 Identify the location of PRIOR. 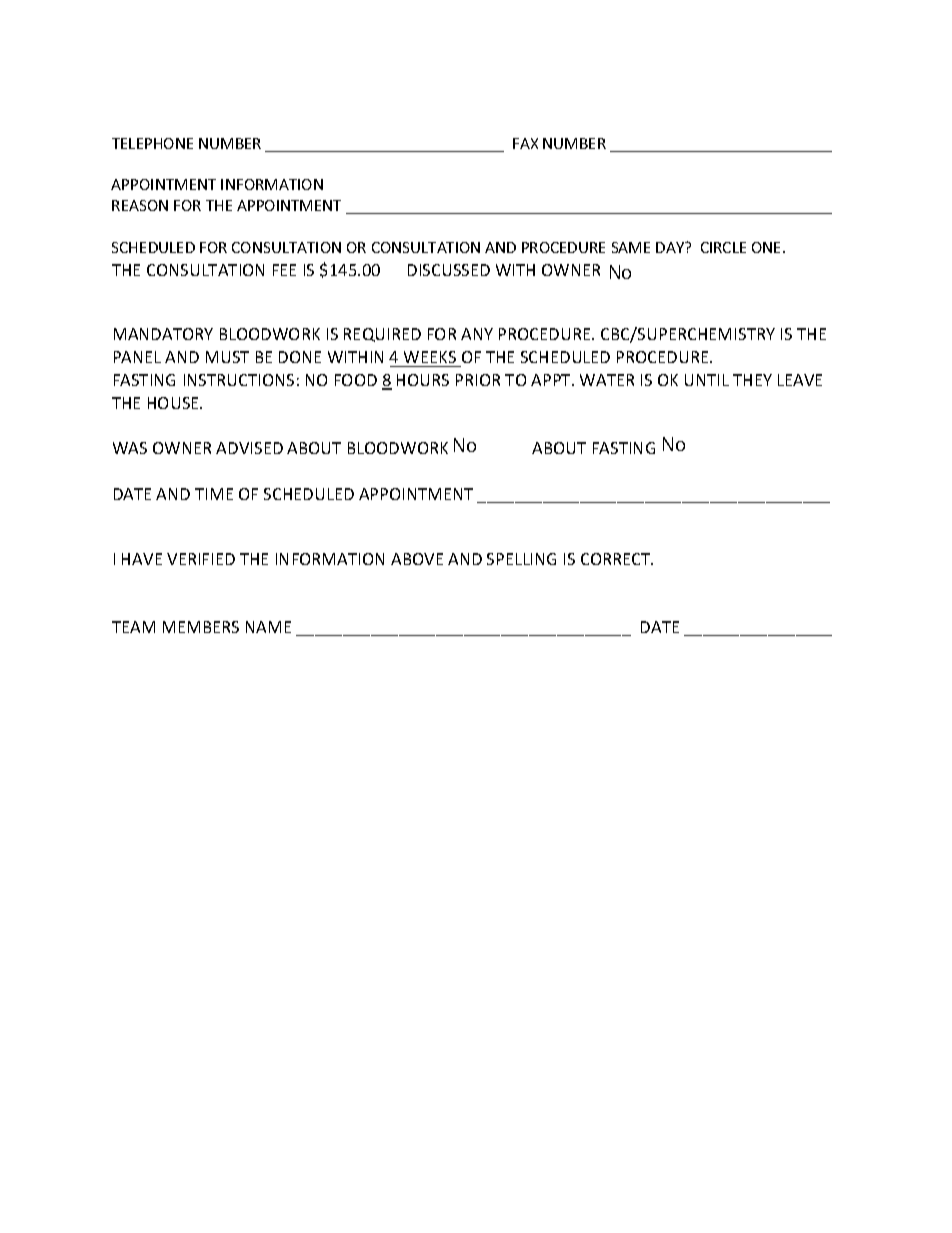
(478, 380).
